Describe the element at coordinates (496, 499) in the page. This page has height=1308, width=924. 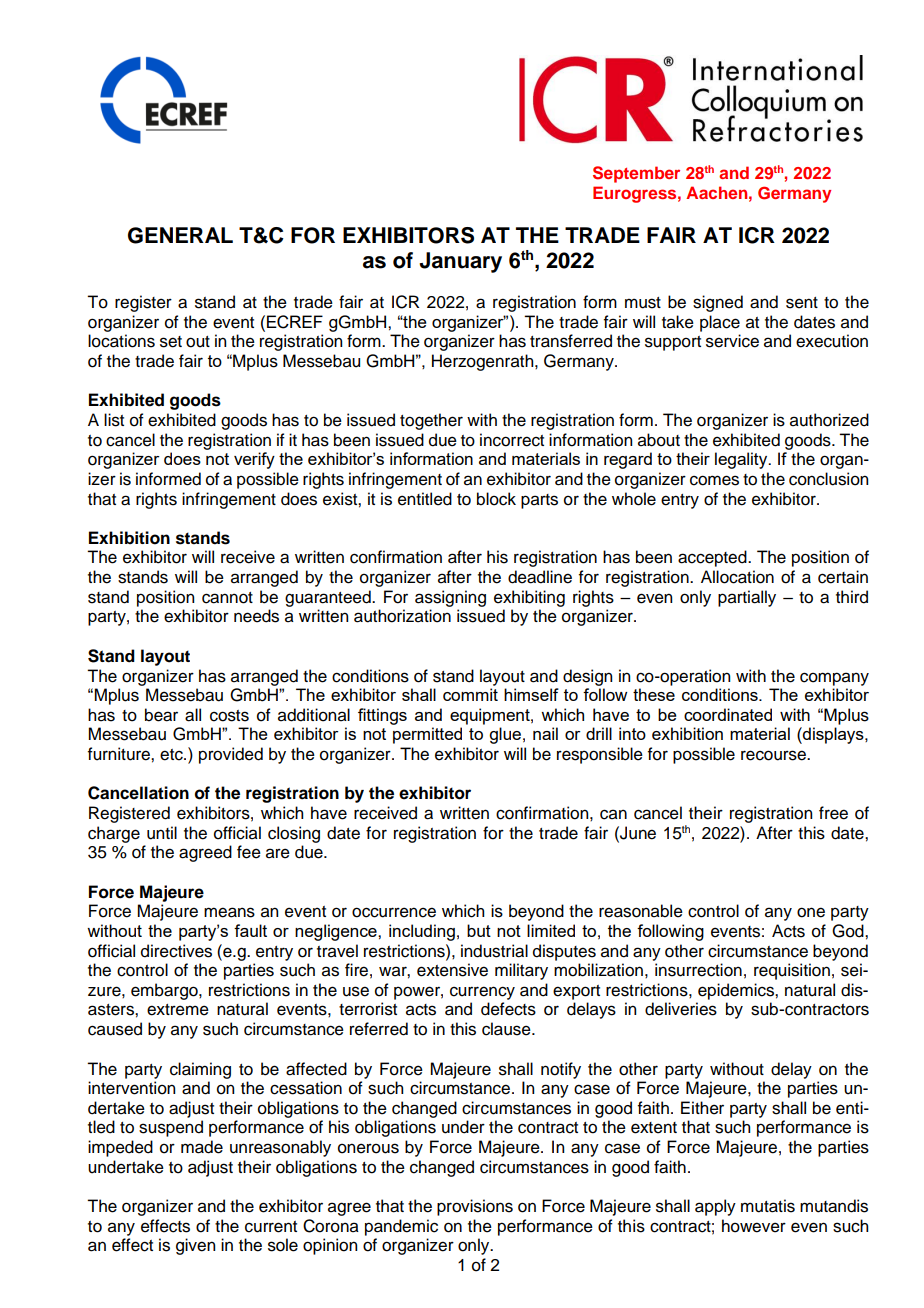
I see `block` at that location.
